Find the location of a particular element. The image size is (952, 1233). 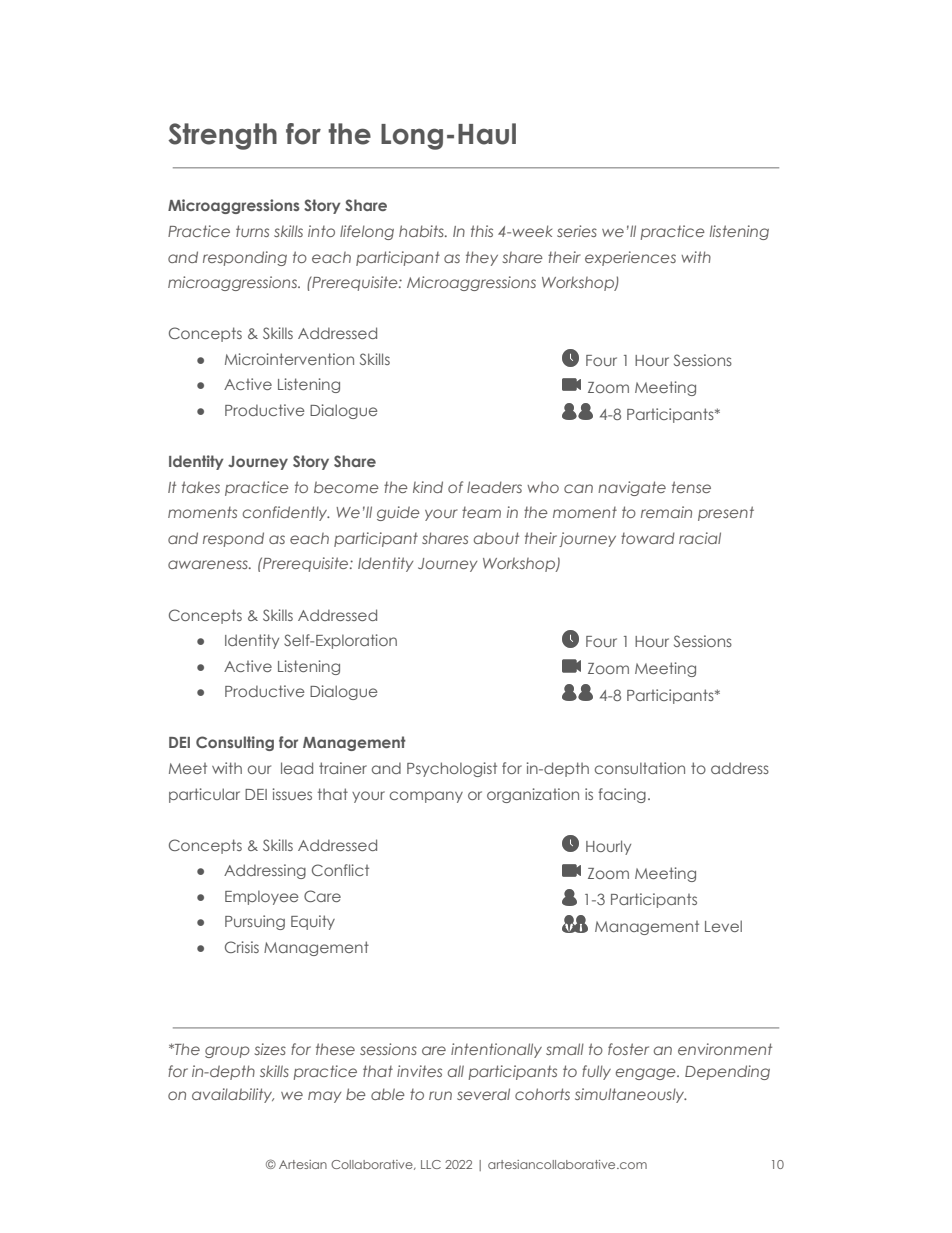

facing is located at coordinates (622, 795).
